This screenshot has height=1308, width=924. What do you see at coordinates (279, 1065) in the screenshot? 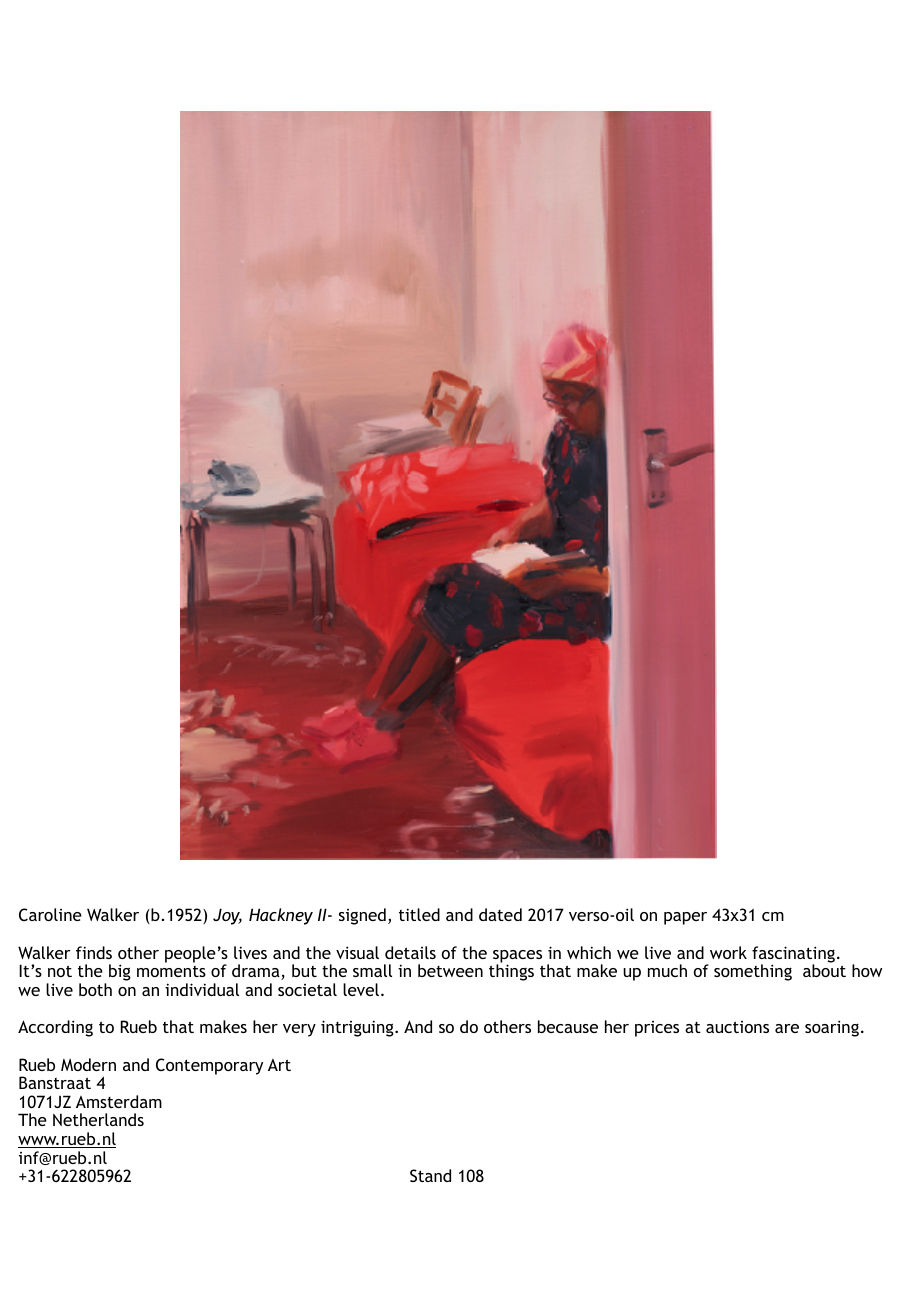
I see `Art` at bounding box center [279, 1065].
